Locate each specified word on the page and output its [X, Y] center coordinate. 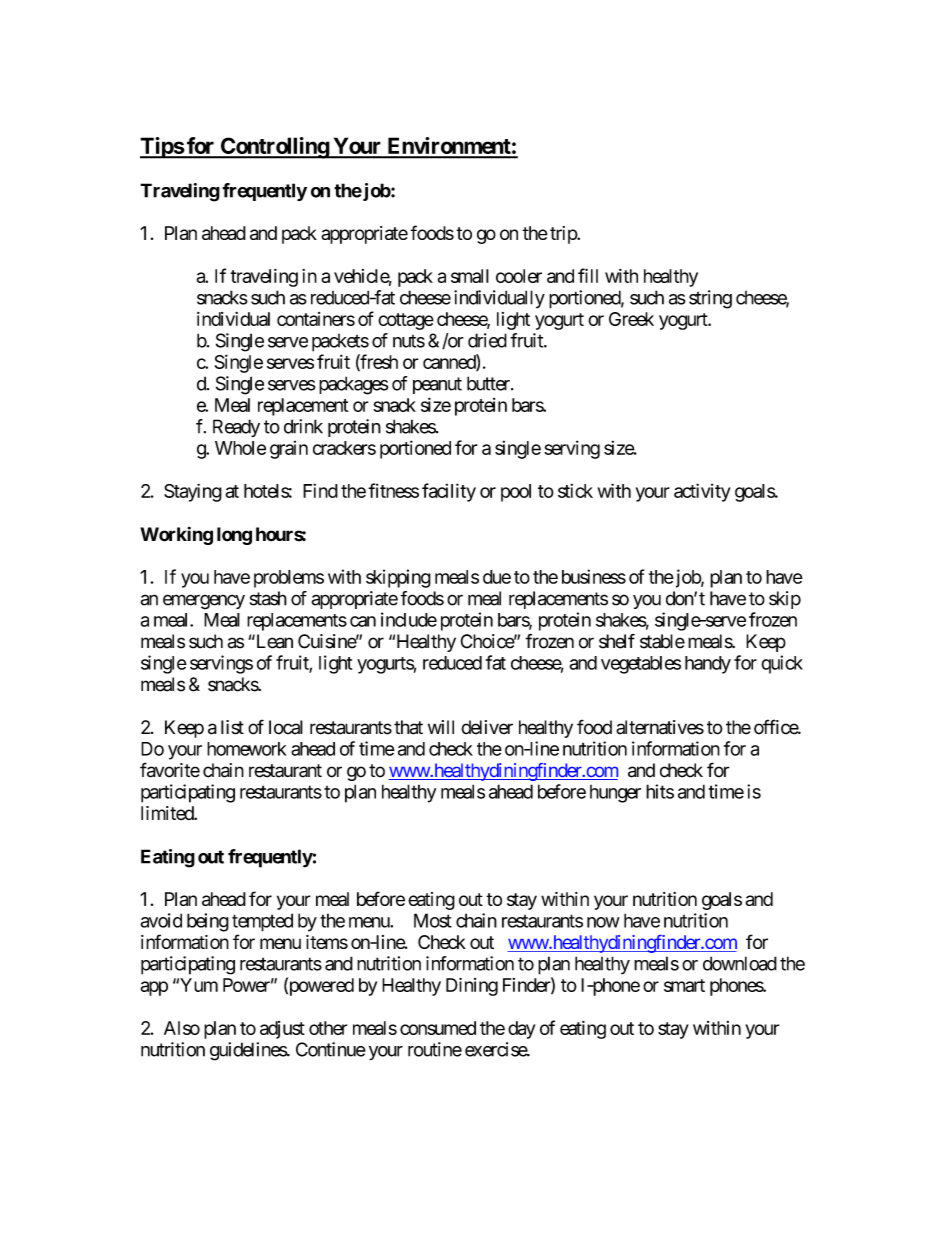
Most [433, 920]
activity [702, 492]
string [710, 299]
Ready [236, 428]
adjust [282, 1030]
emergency [204, 602]
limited [168, 813]
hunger [615, 794]
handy [708, 665]
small [470, 276]
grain [289, 450]
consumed [438, 1028]
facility [449, 492]
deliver [487, 727]
